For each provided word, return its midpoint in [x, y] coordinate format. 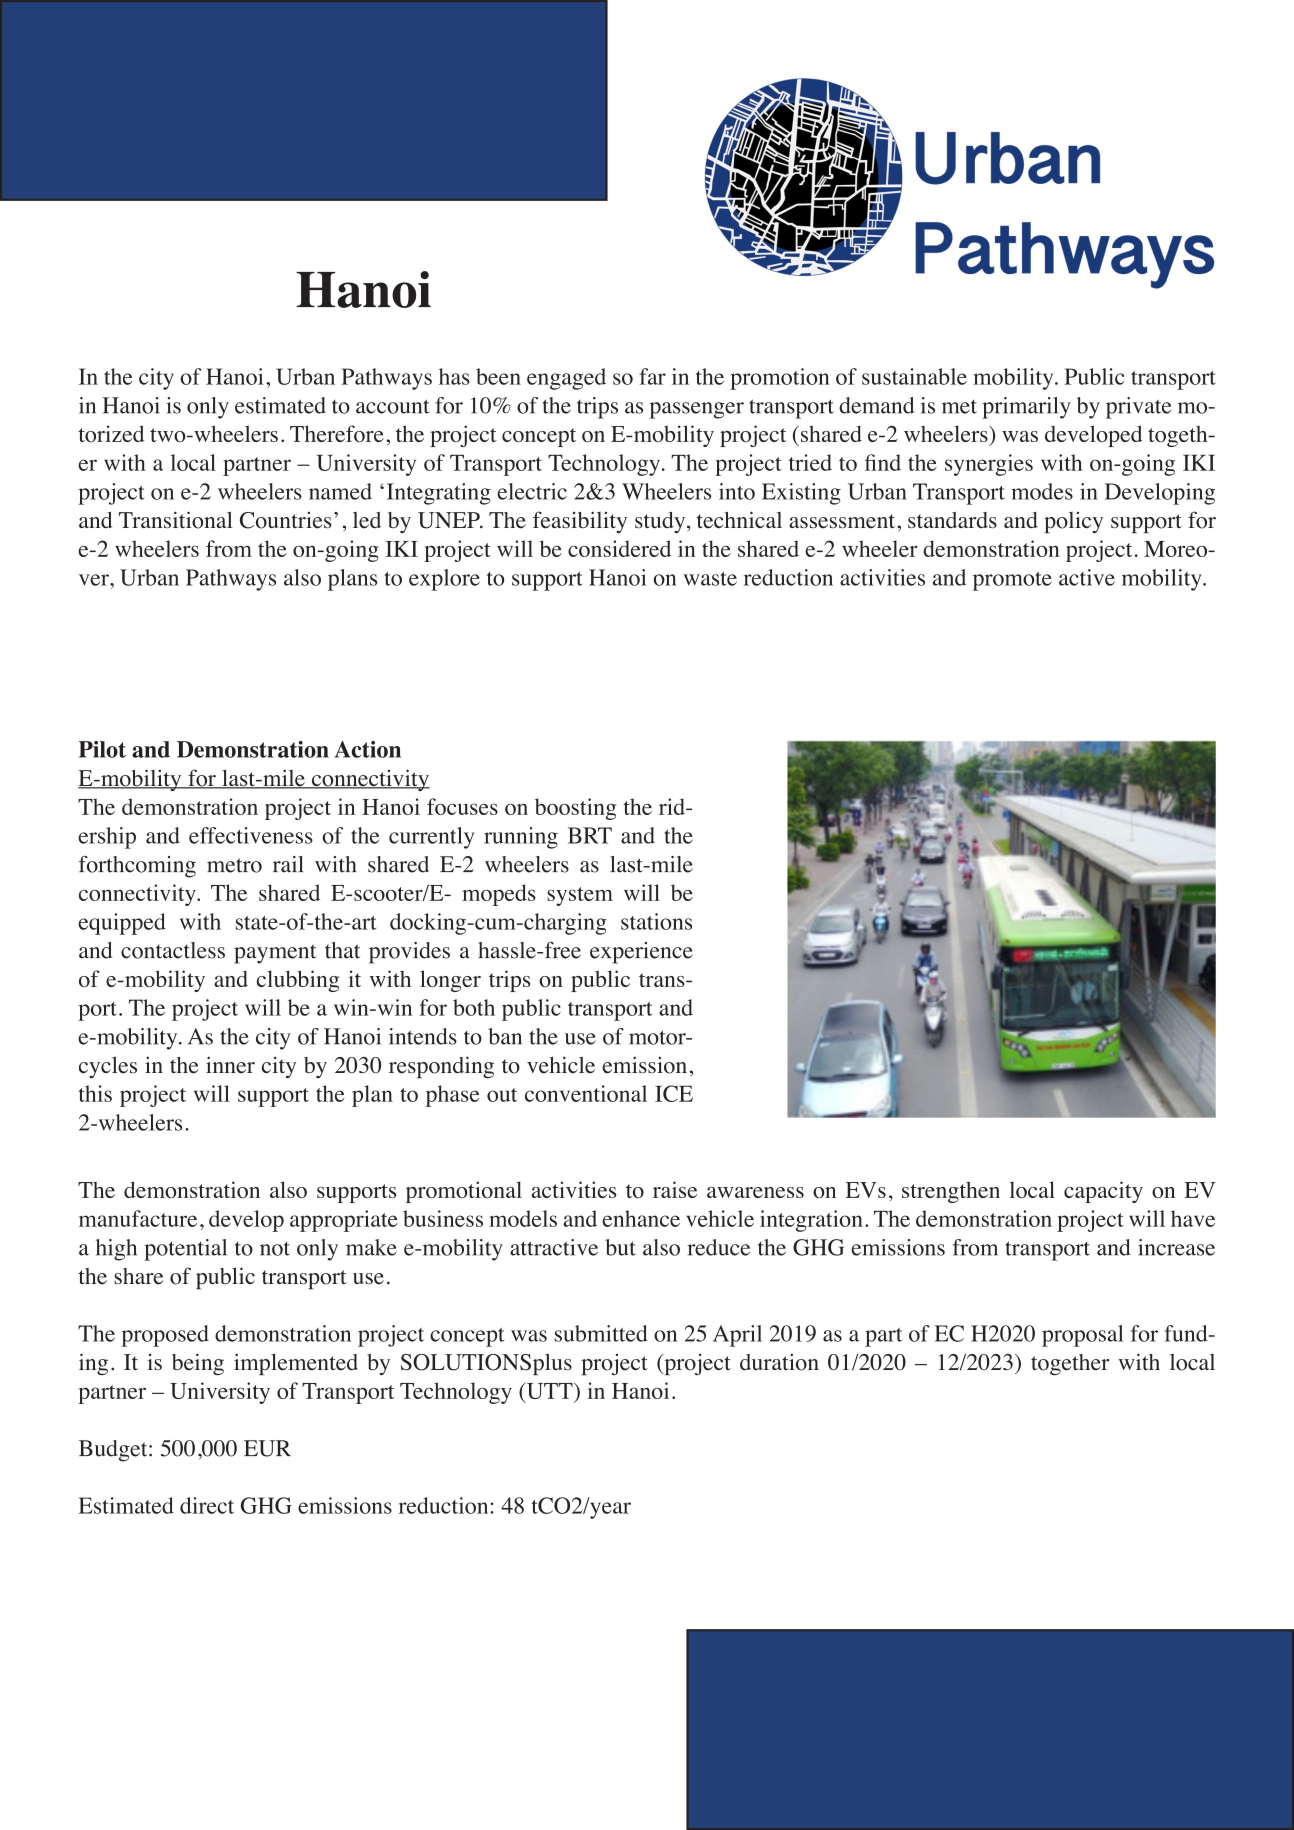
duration [779, 1362]
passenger [696, 410]
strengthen [951, 1192]
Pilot [102, 749]
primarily [1026, 408]
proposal [1083, 1336]
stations [656, 921]
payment [275, 954]
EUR [267, 1448]
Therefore [337, 433]
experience [641, 953]
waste [710, 579]
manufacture [138, 1218]
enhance [641, 1218]
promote [1012, 581]
